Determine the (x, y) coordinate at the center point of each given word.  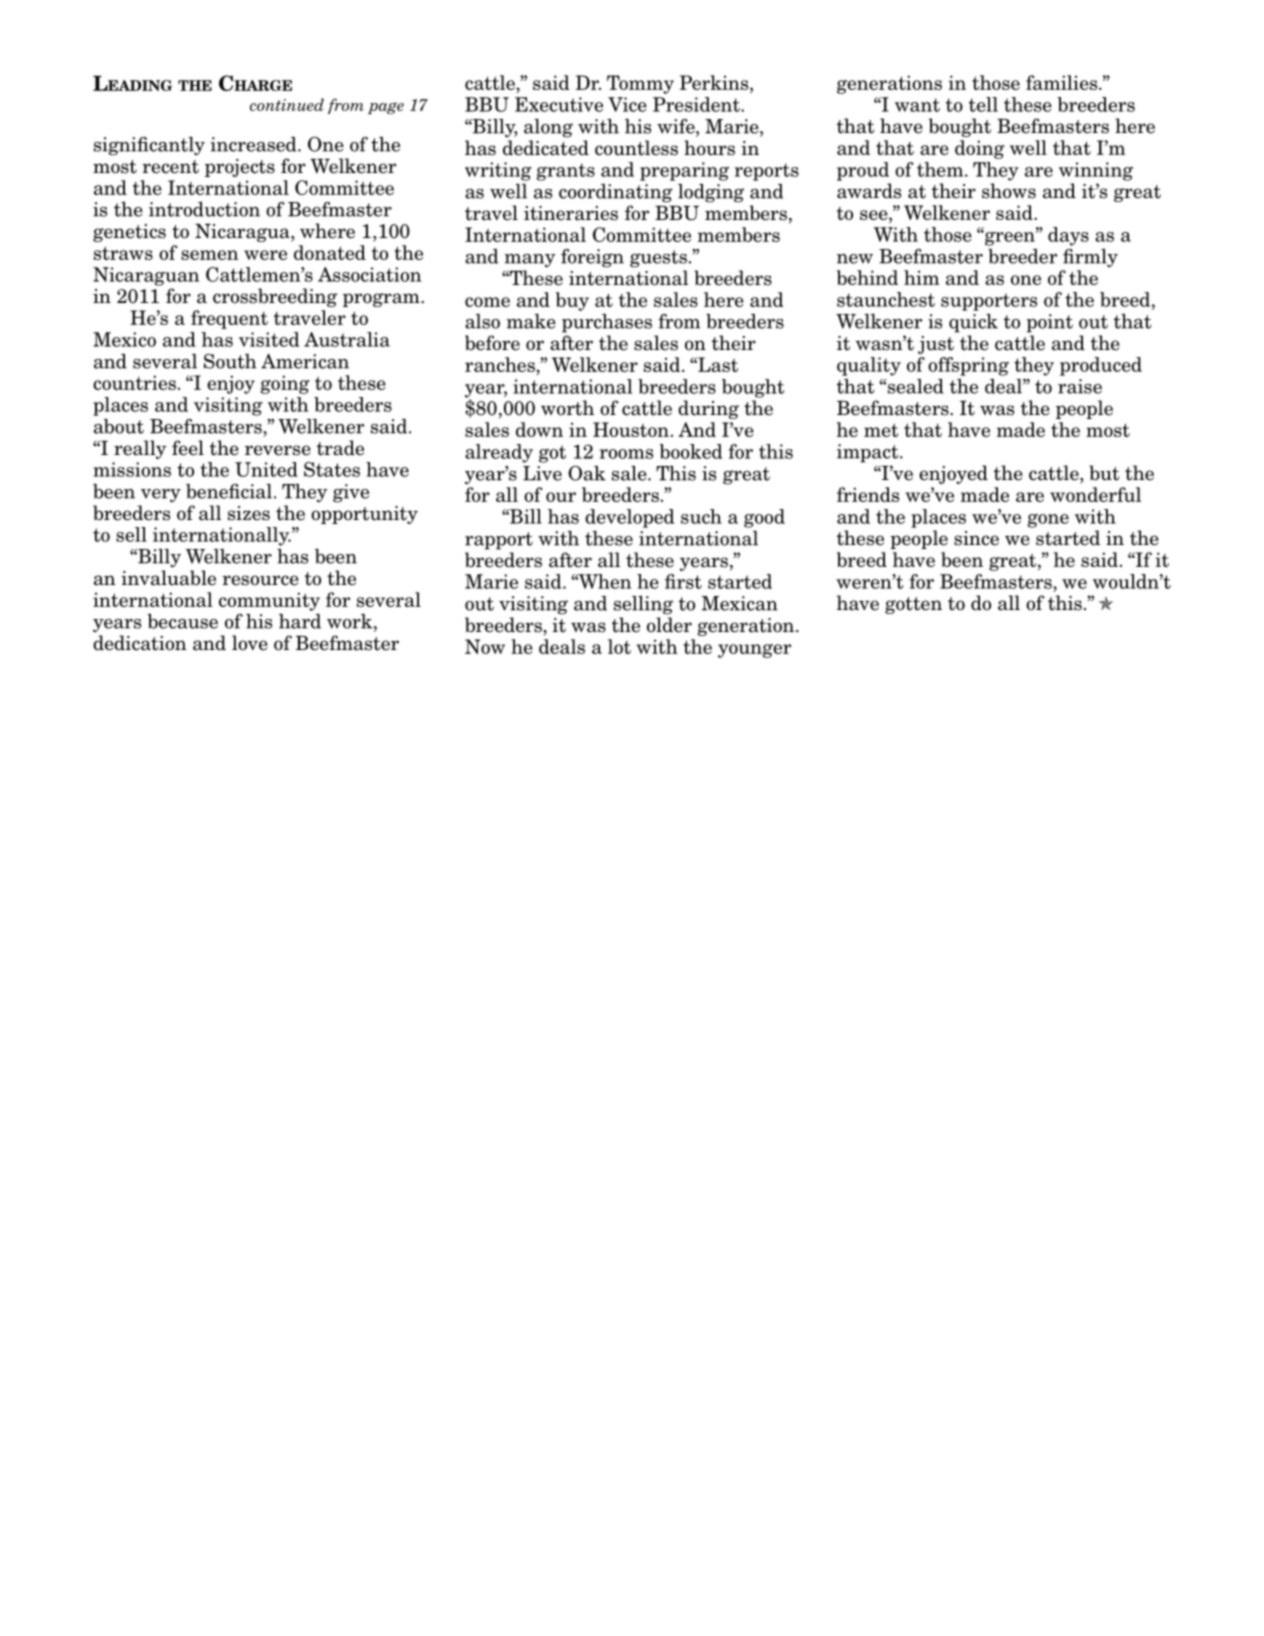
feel (188, 448)
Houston (631, 429)
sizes (249, 513)
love (250, 643)
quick (973, 323)
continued (287, 104)
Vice (627, 104)
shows (1009, 191)
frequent (229, 319)
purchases (607, 323)
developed (629, 518)
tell (983, 104)
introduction (204, 209)
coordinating (616, 193)
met (881, 430)
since (976, 538)
